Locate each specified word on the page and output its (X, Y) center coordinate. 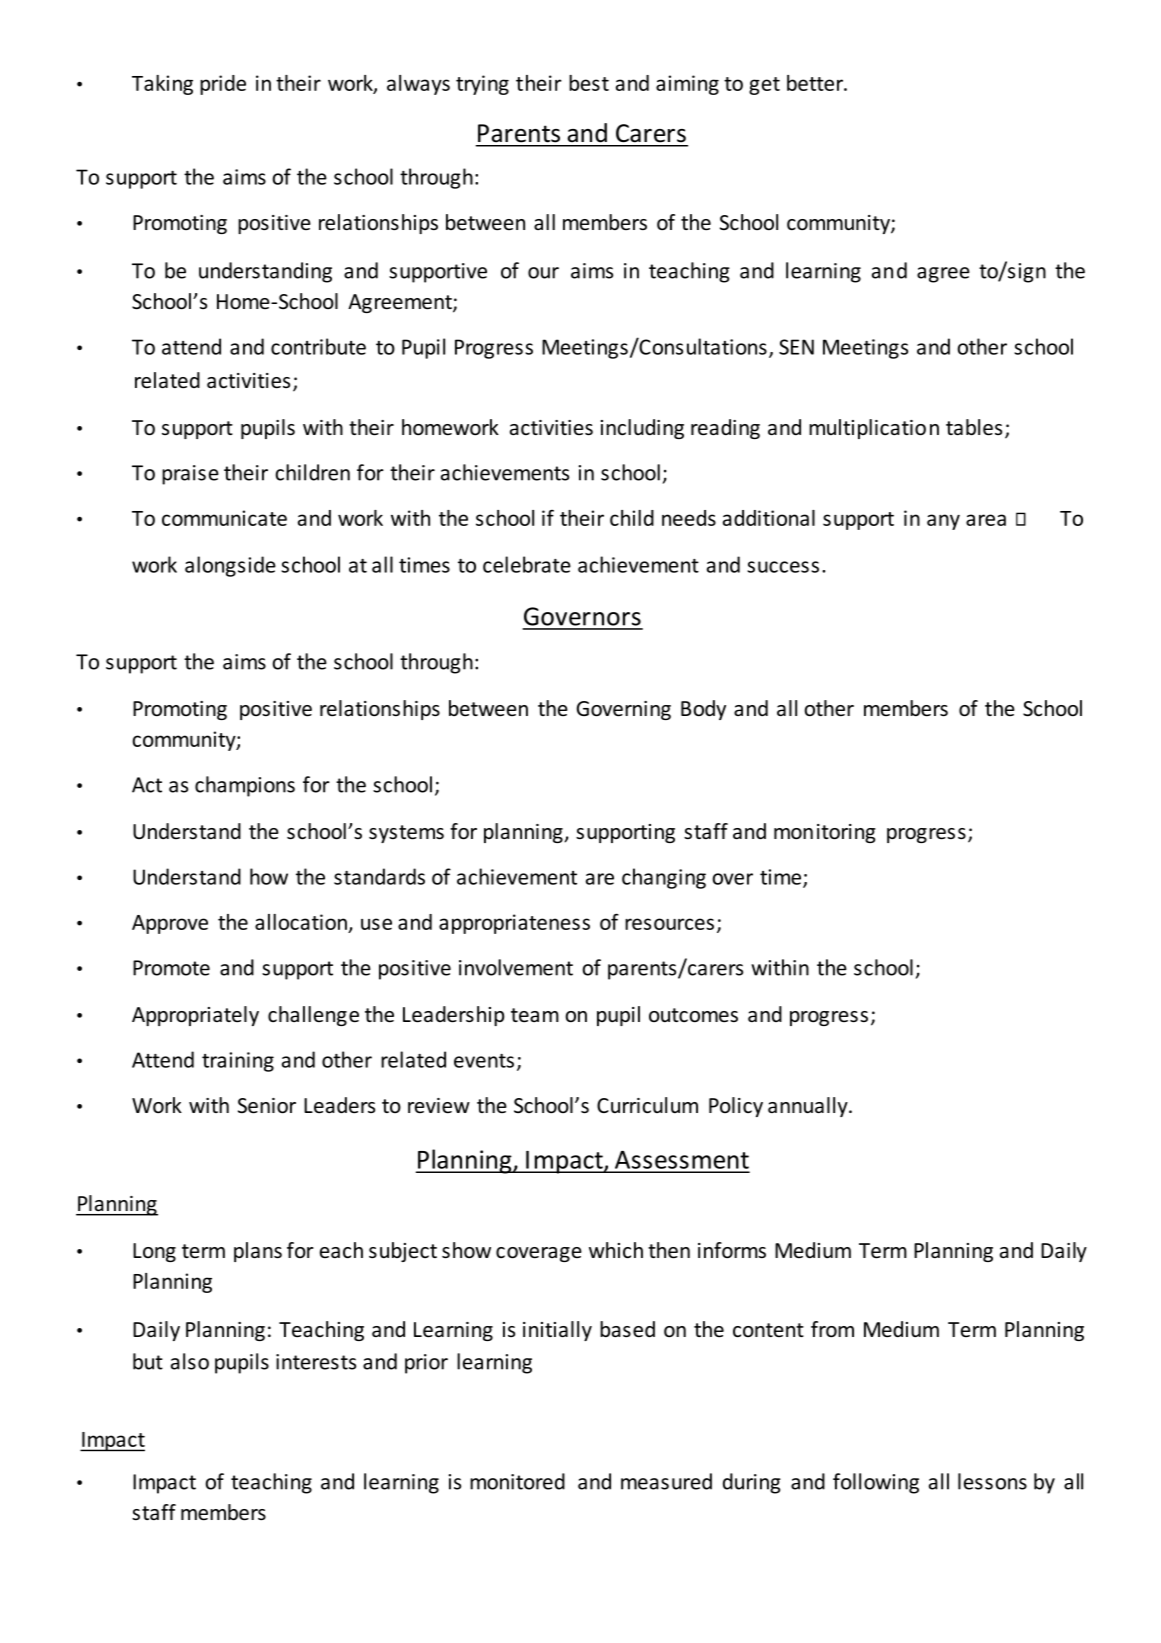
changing (664, 878)
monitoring (825, 833)
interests (316, 1362)
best (589, 83)
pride (223, 85)
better (816, 83)
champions (245, 786)
